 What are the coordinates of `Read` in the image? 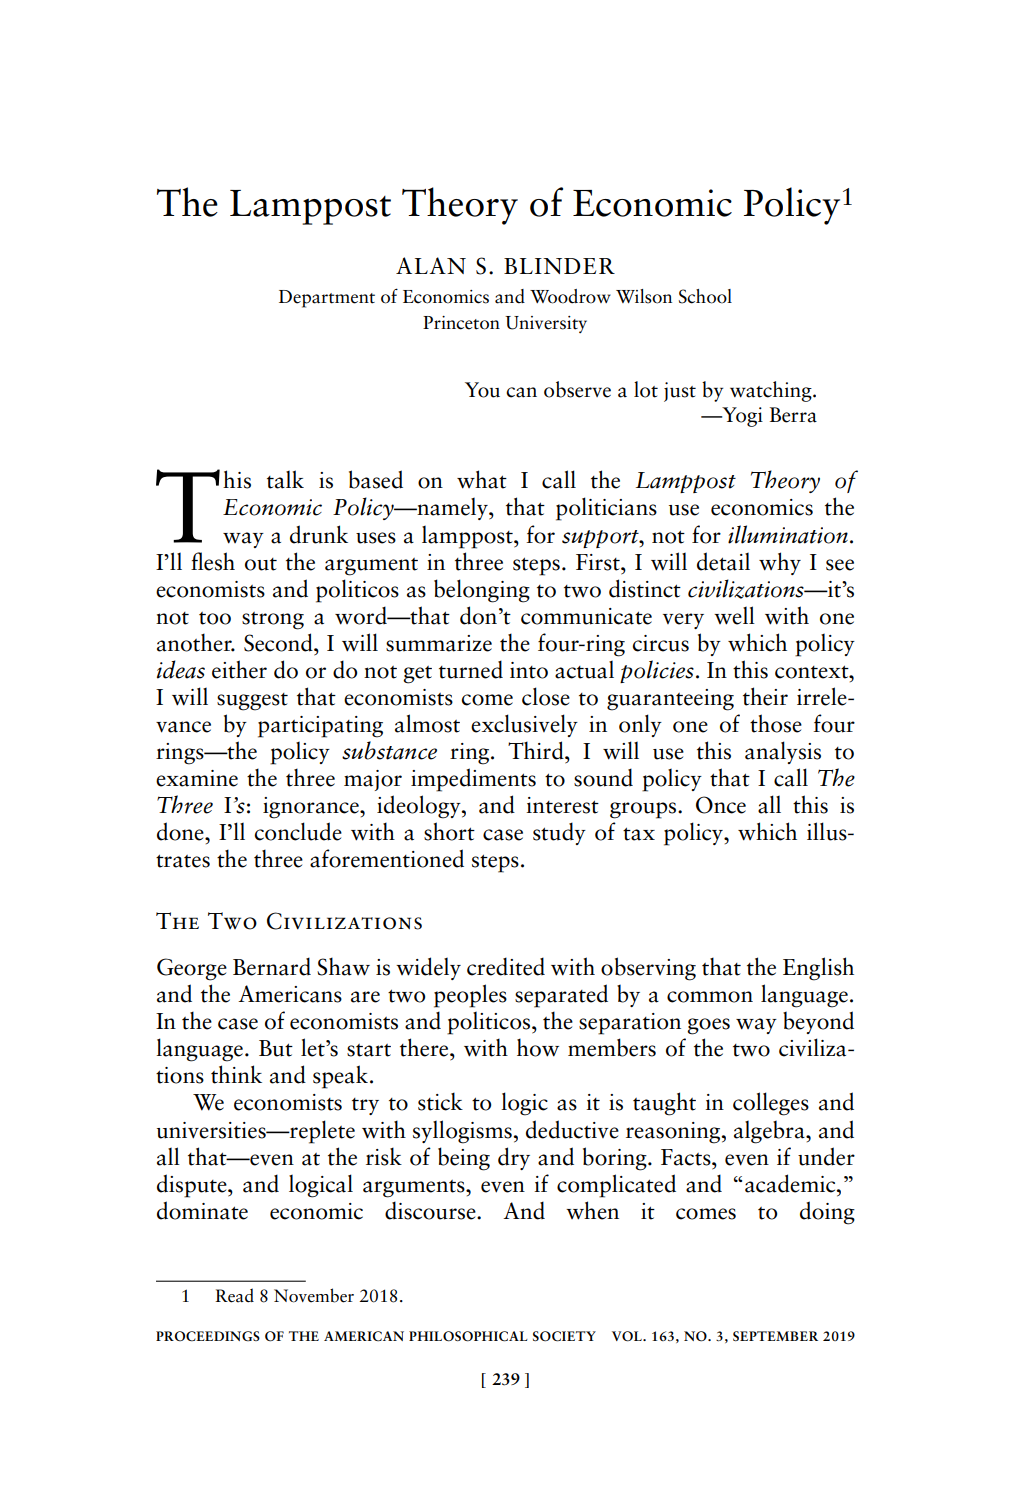 It's located at (234, 1295).
